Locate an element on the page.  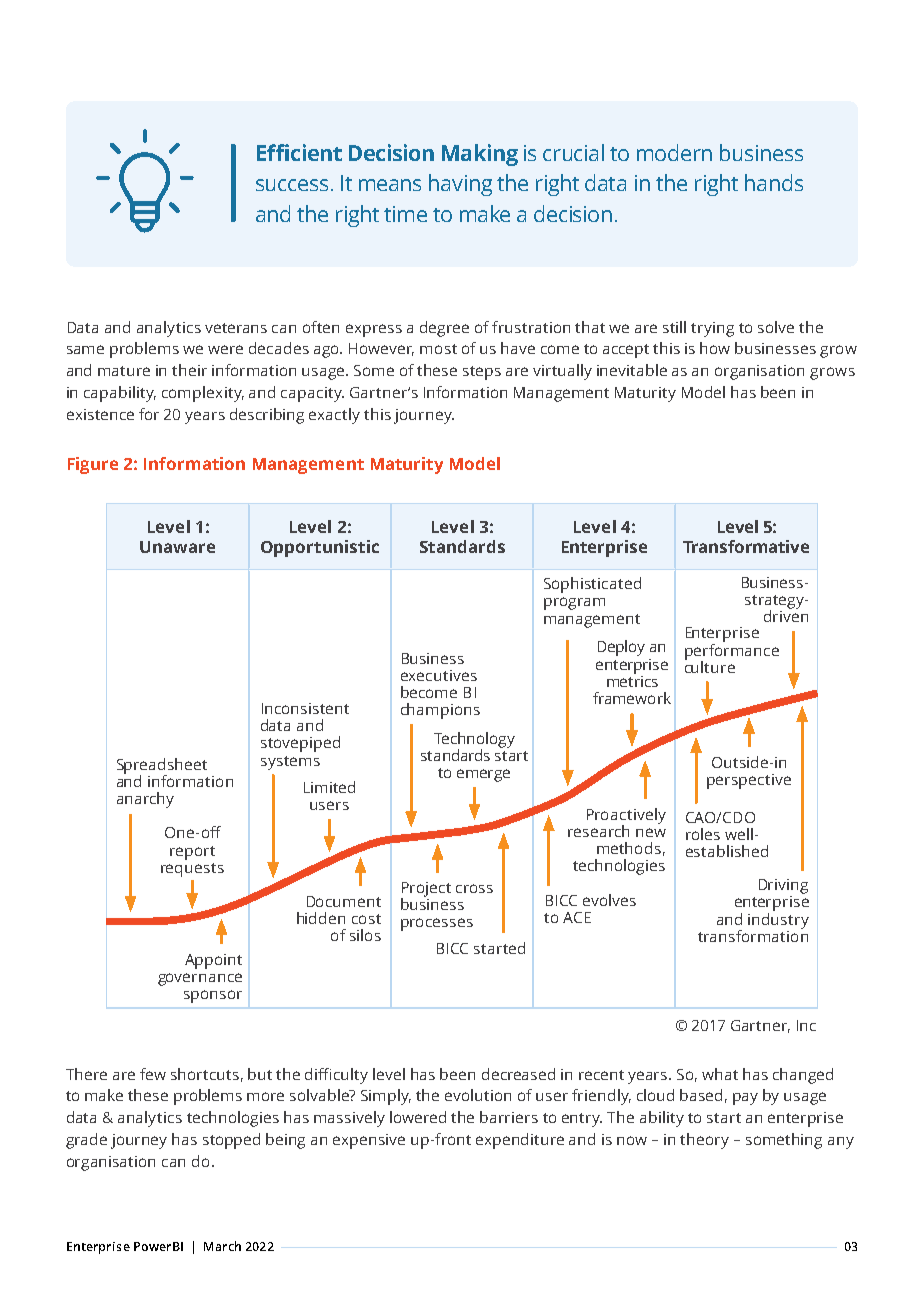
Spreadsheet is located at coordinates (162, 767).
